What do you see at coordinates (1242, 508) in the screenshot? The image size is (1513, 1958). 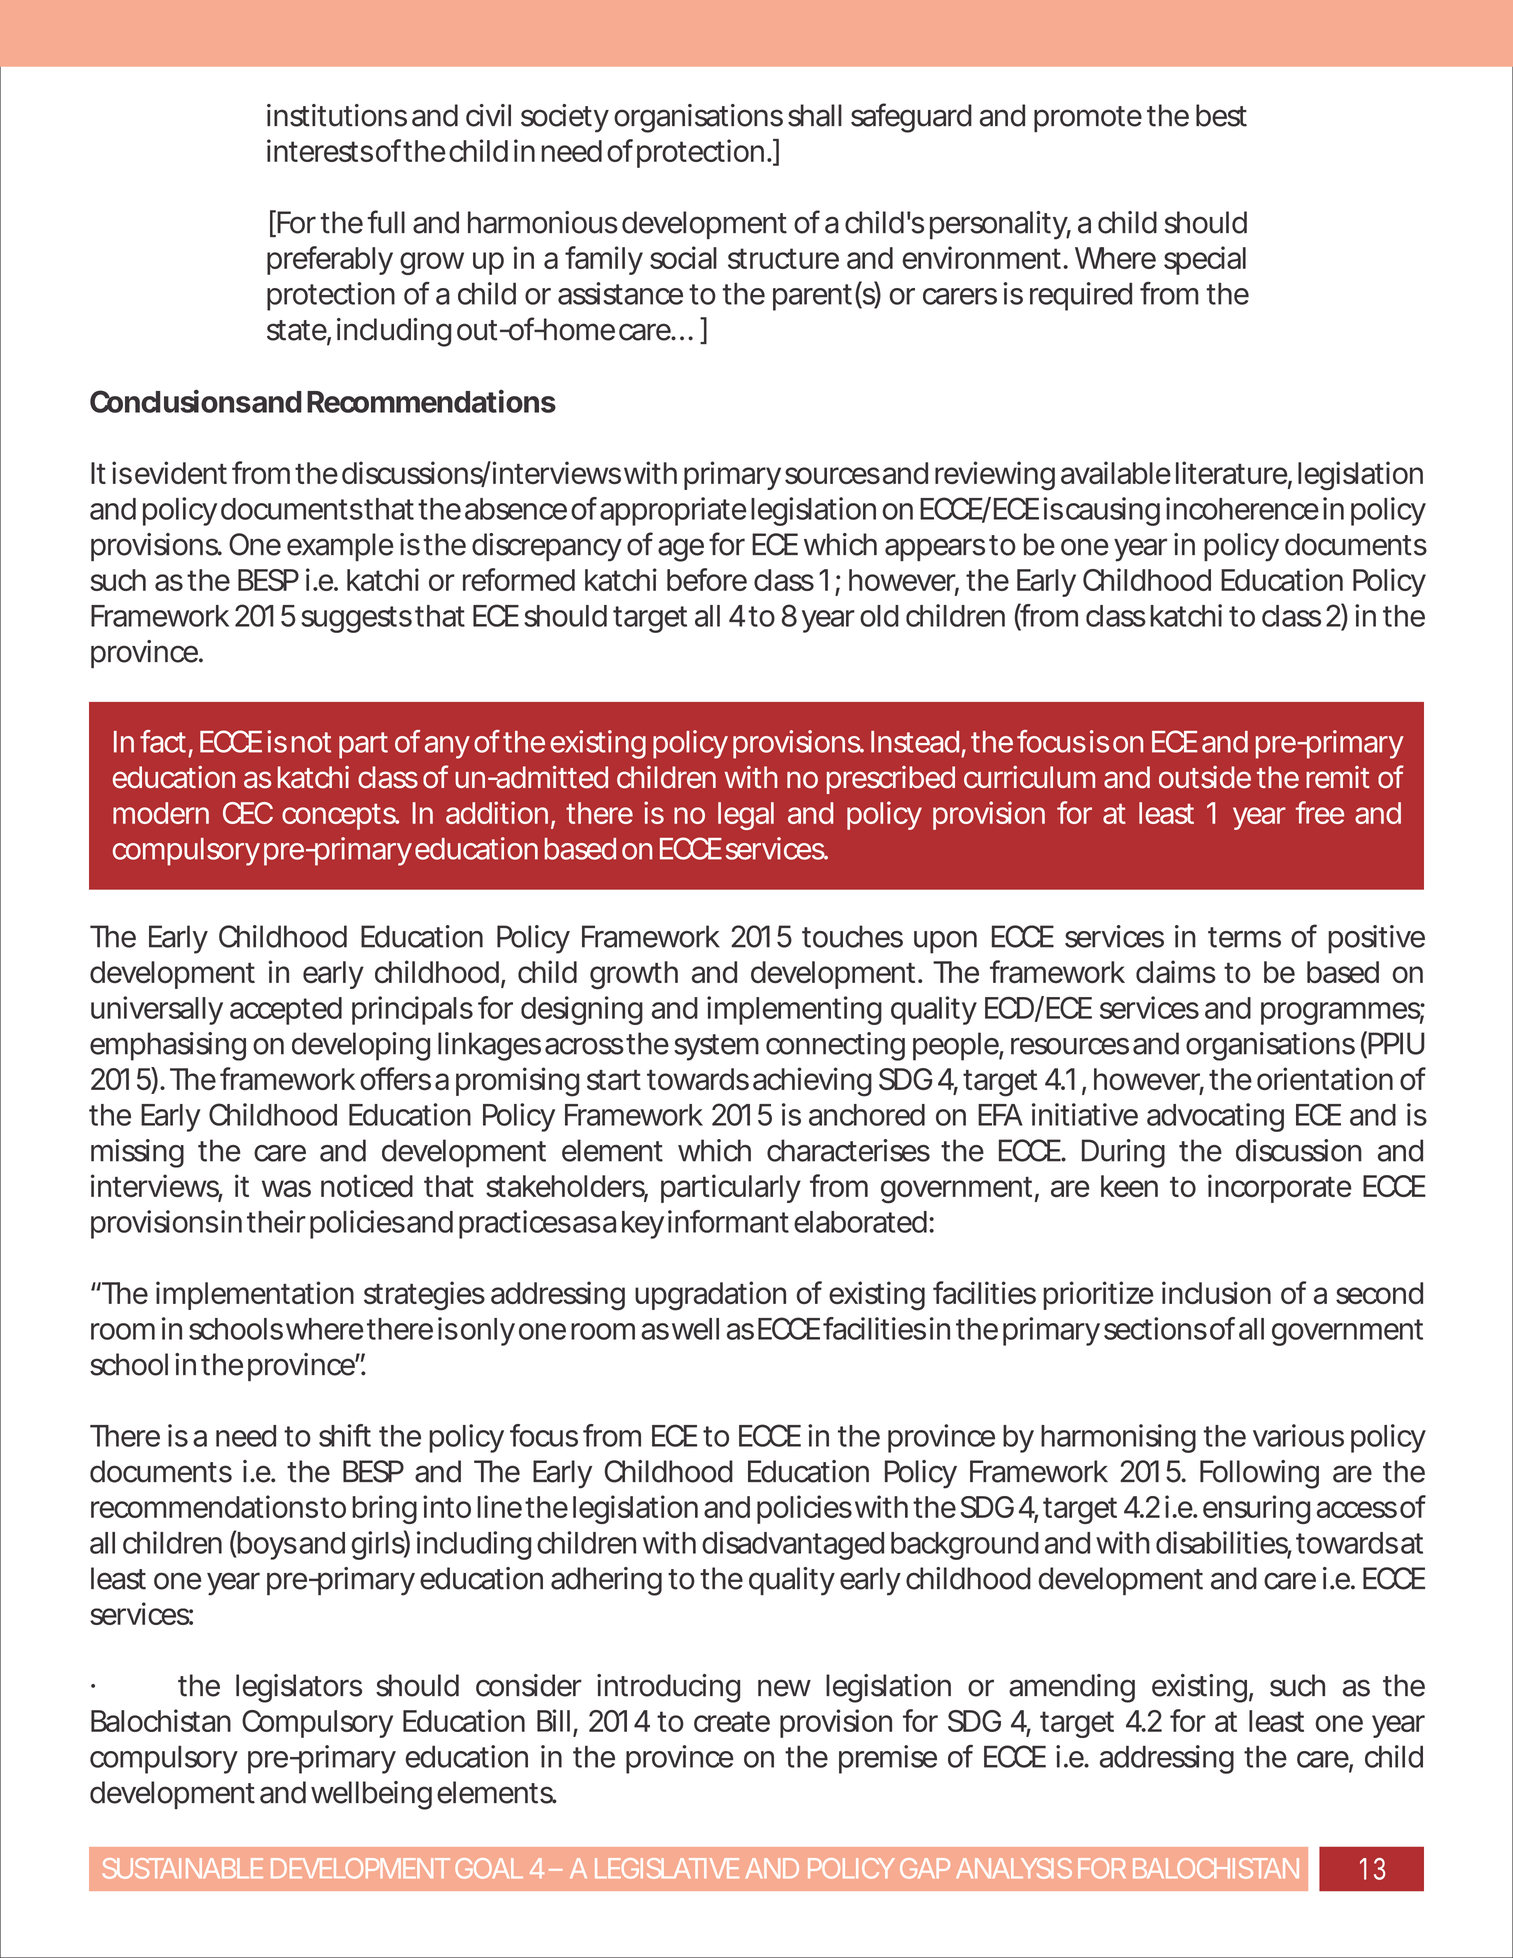 I see `incoherence` at bounding box center [1242, 508].
